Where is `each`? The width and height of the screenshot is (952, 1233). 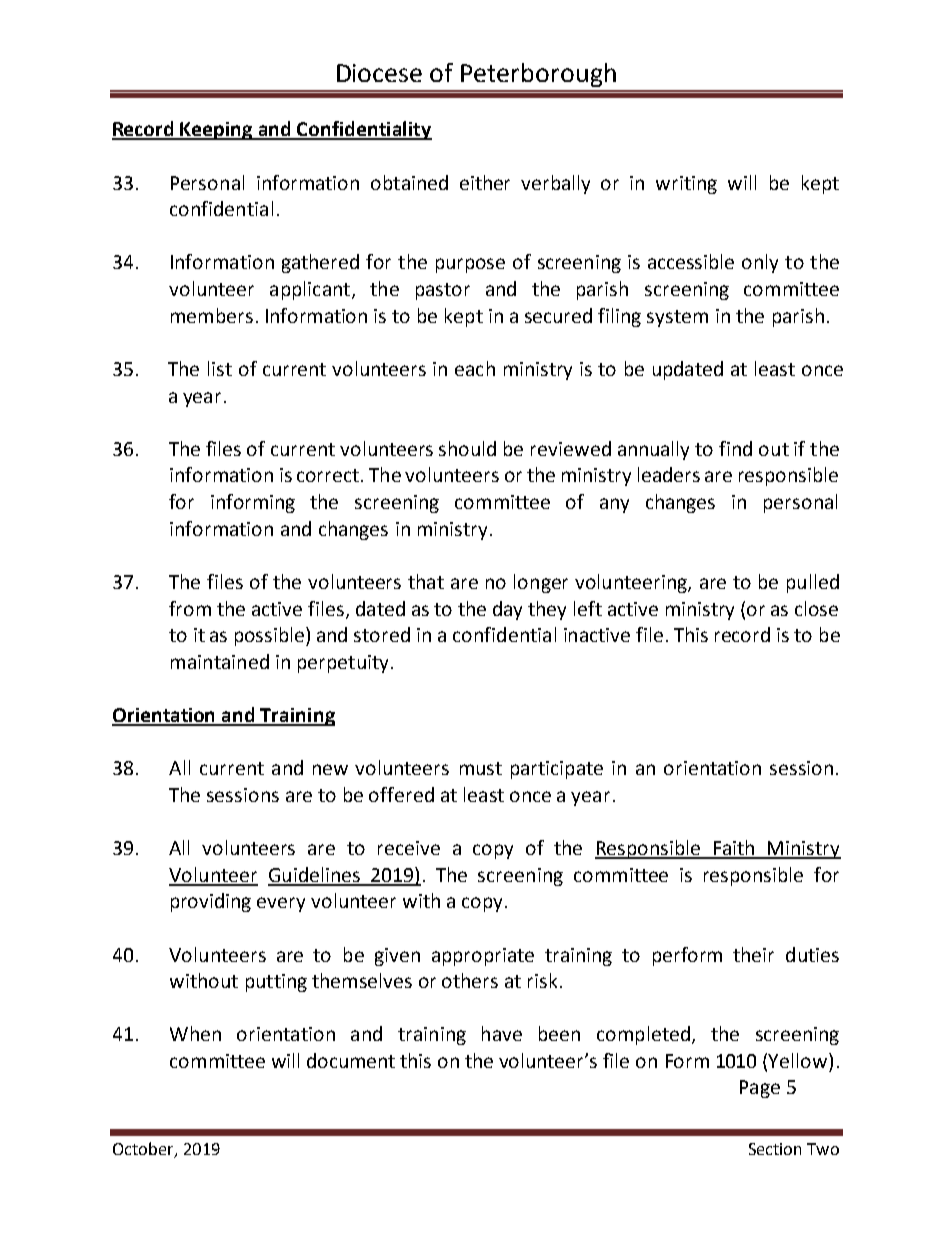 each is located at coordinates (475, 368).
